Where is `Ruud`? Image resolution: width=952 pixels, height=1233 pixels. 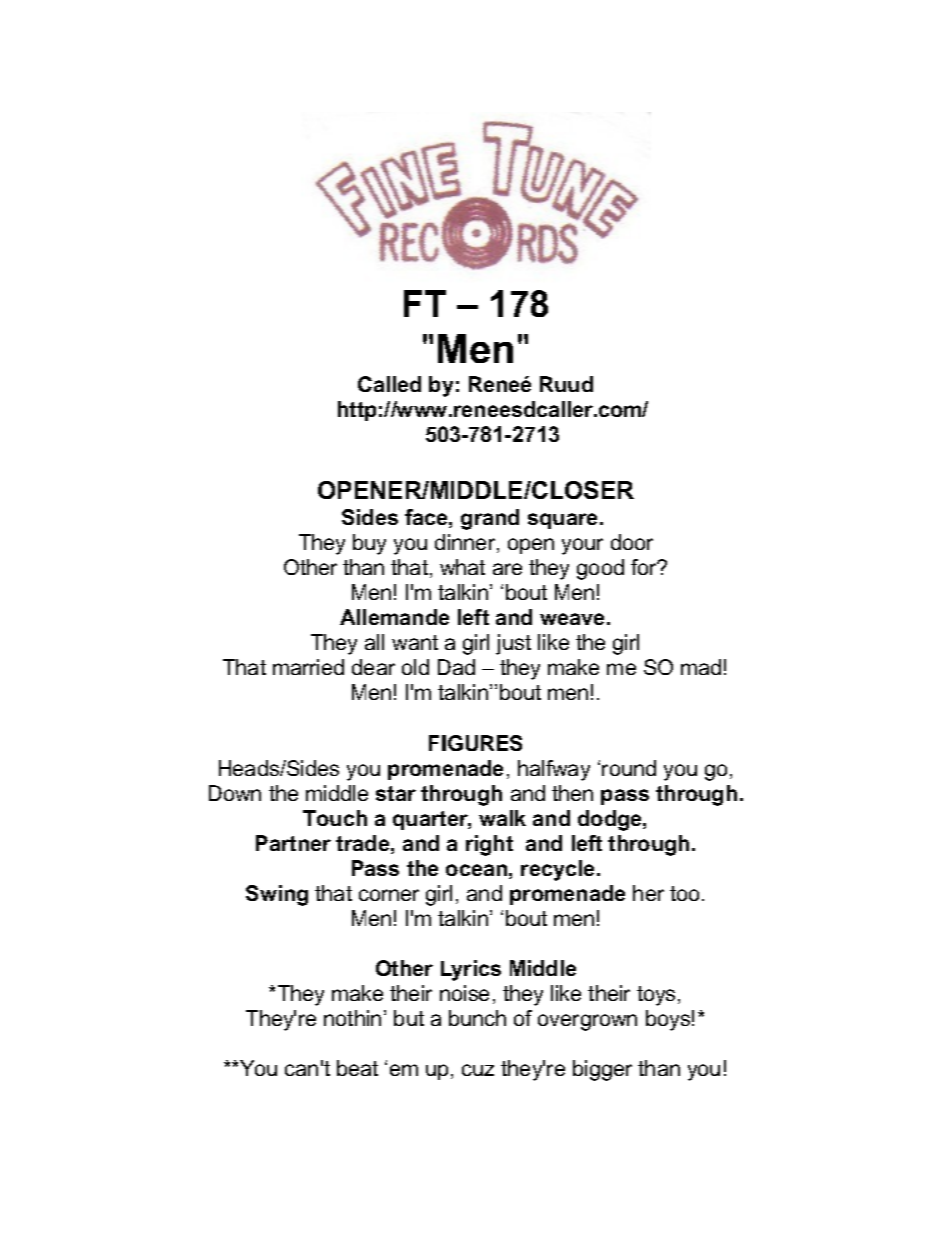 Ruud is located at coordinates (566, 384).
